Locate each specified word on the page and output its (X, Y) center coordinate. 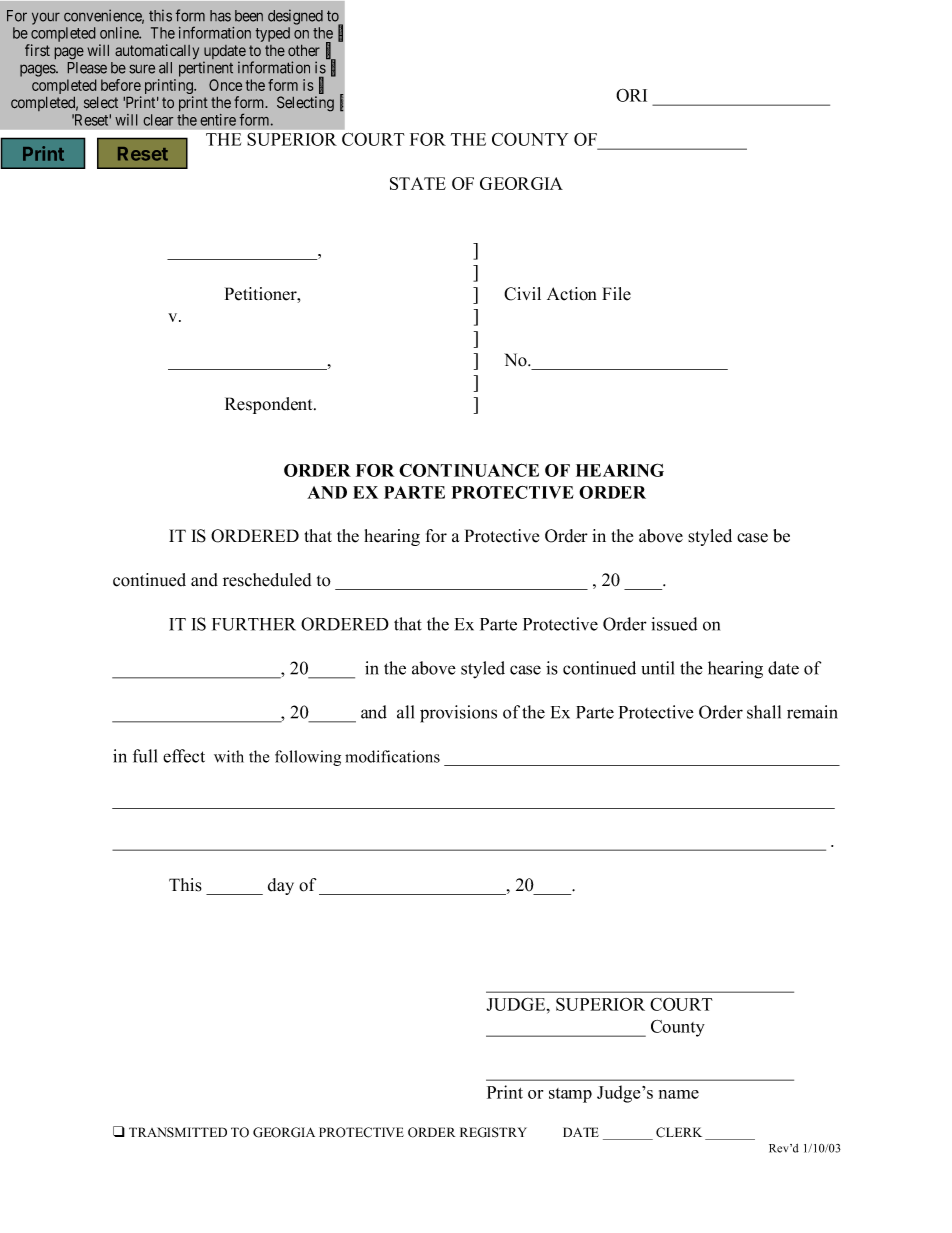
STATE (418, 183)
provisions (458, 714)
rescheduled (267, 580)
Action (572, 294)
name (679, 1094)
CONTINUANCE (469, 470)
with (229, 756)
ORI (631, 95)
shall (764, 712)
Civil (522, 294)
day (281, 886)
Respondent (270, 405)
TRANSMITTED (178, 1132)
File (616, 294)
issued (674, 624)
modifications (392, 756)
